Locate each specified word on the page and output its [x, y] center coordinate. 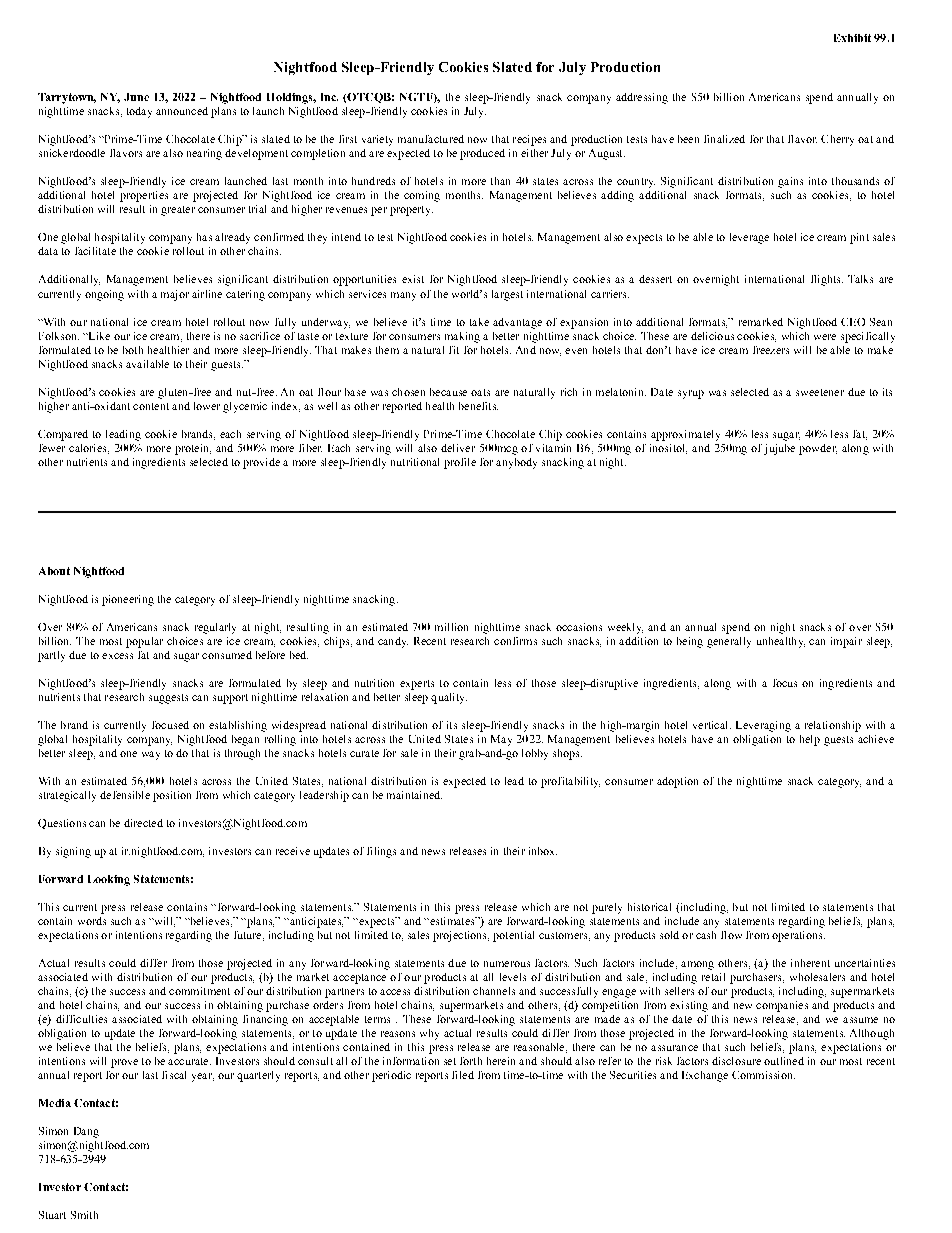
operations [798, 936]
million [451, 627]
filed [463, 1075]
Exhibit [852, 38]
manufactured [431, 139]
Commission [763, 1075]
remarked [761, 322]
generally [729, 642]
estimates [452, 921]
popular [144, 642]
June [136, 97]
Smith [84, 1215]
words [92, 921]
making [462, 337]
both [133, 350]
